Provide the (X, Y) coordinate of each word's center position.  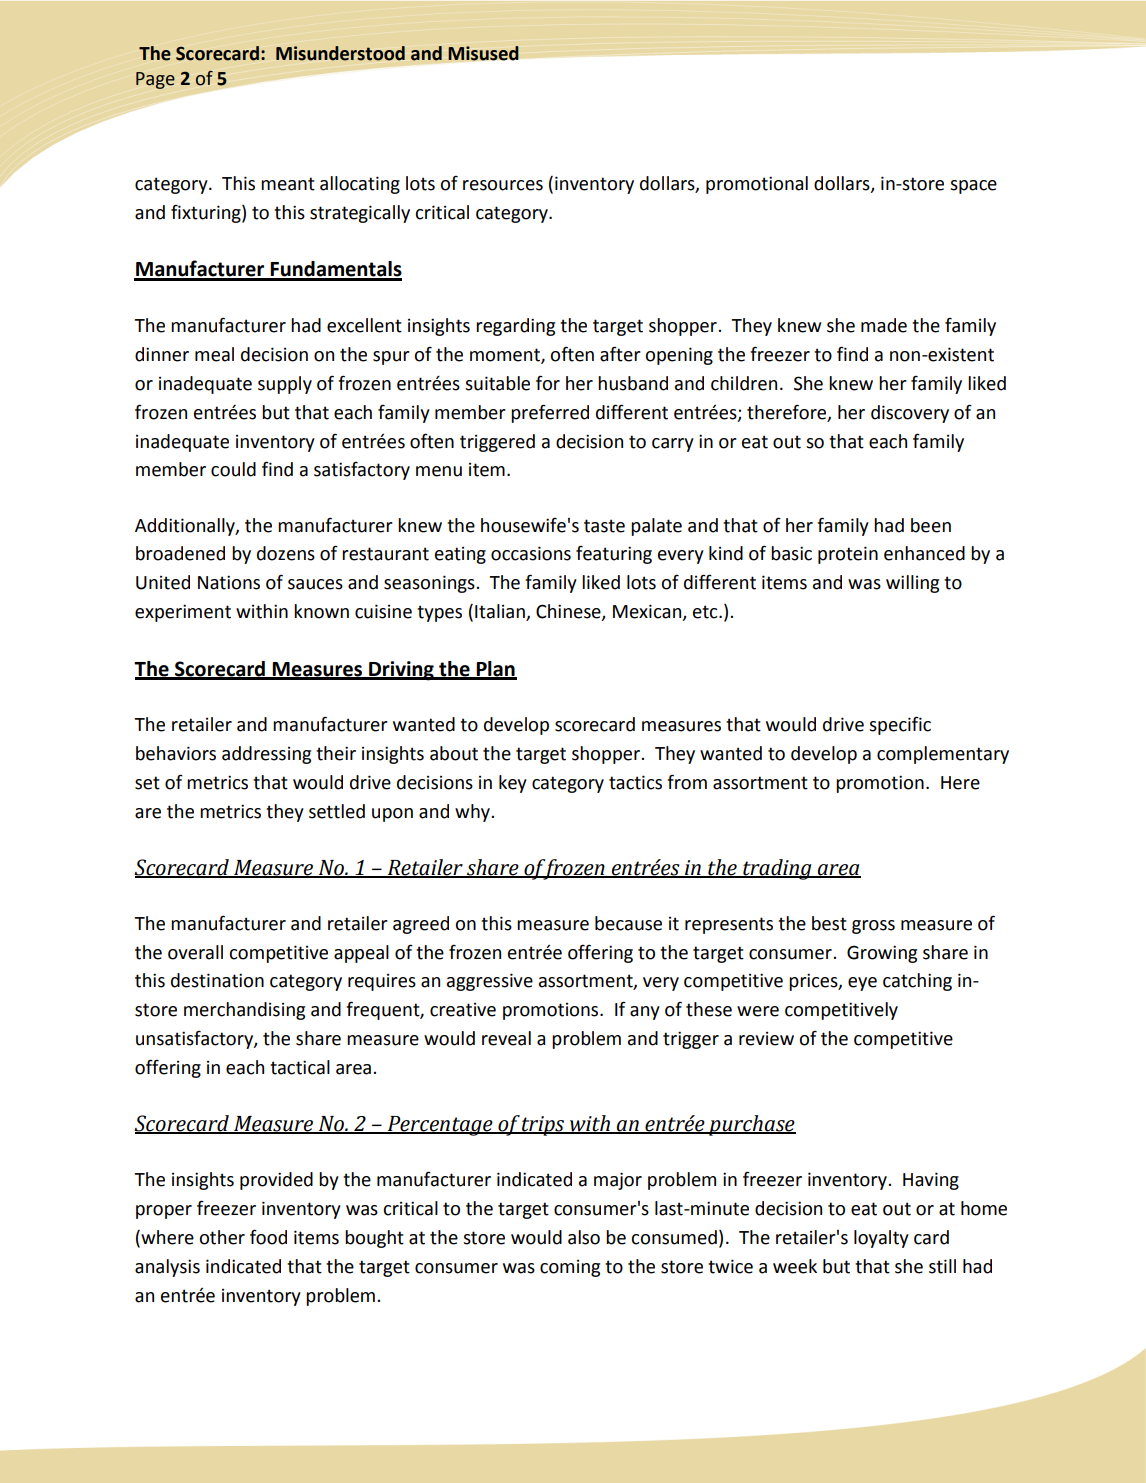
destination (217, 980)
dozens (286, 553)
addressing (266, 755)
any (645, 1013)
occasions (531, 553)
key (513, 784)
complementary (943, 755)
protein (848, 555)
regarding (515, 327)
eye (862, 984)
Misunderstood (340, 53)
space (973, 187)
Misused (483, 53)
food (268, 1237)
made (884, 325)
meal (214, 354)
